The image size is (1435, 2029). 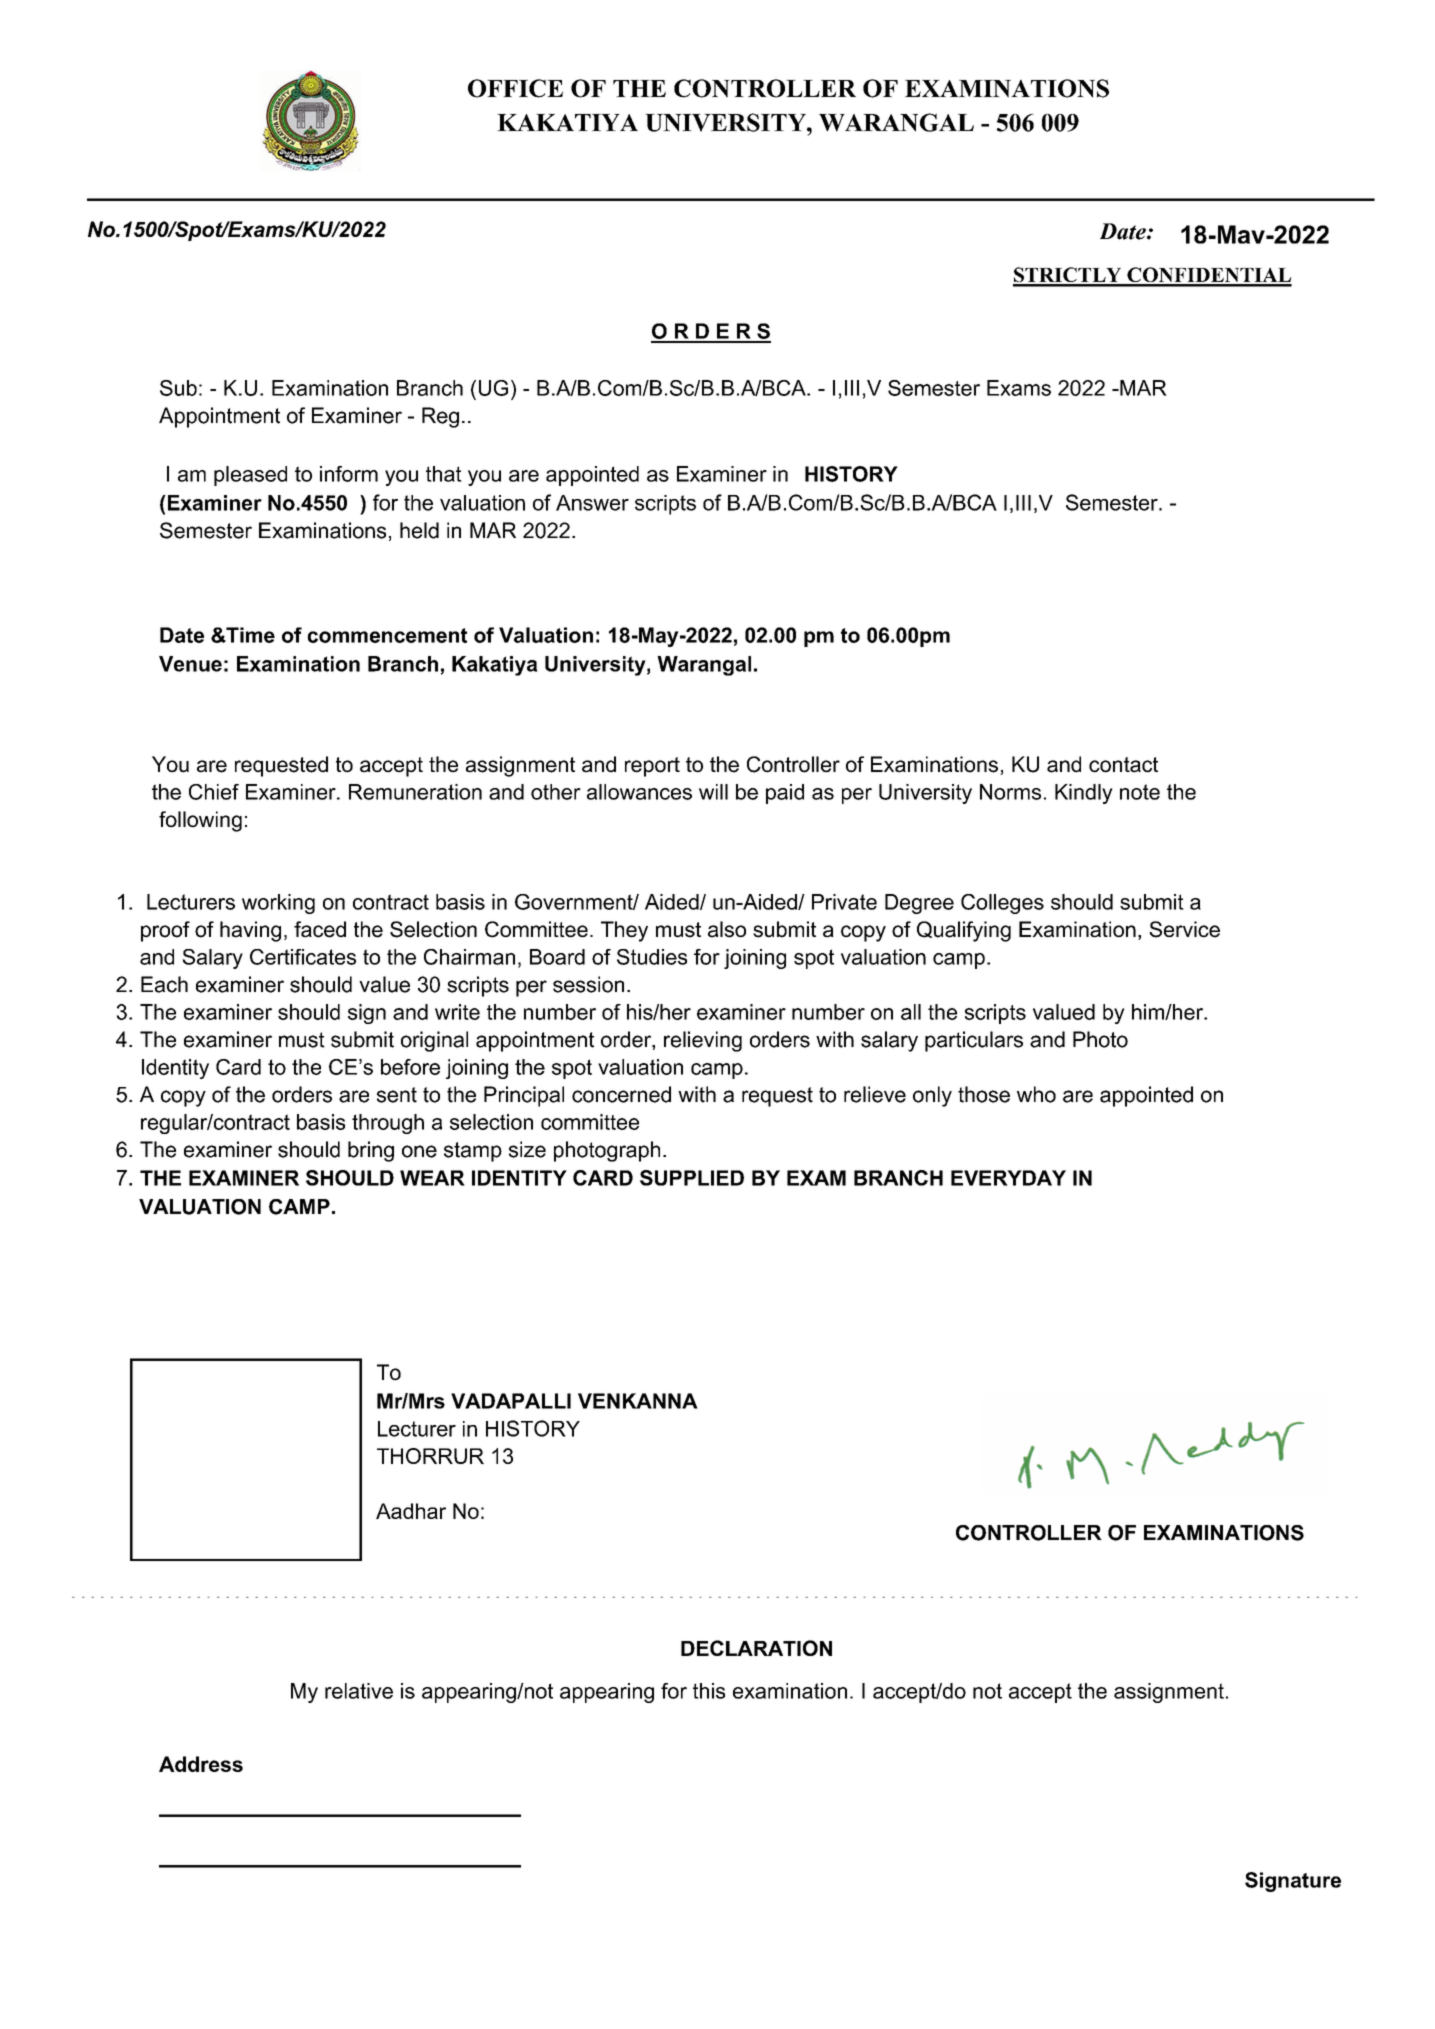 I want to click on EVERYDAY, so click(x=1008, y=1178).
